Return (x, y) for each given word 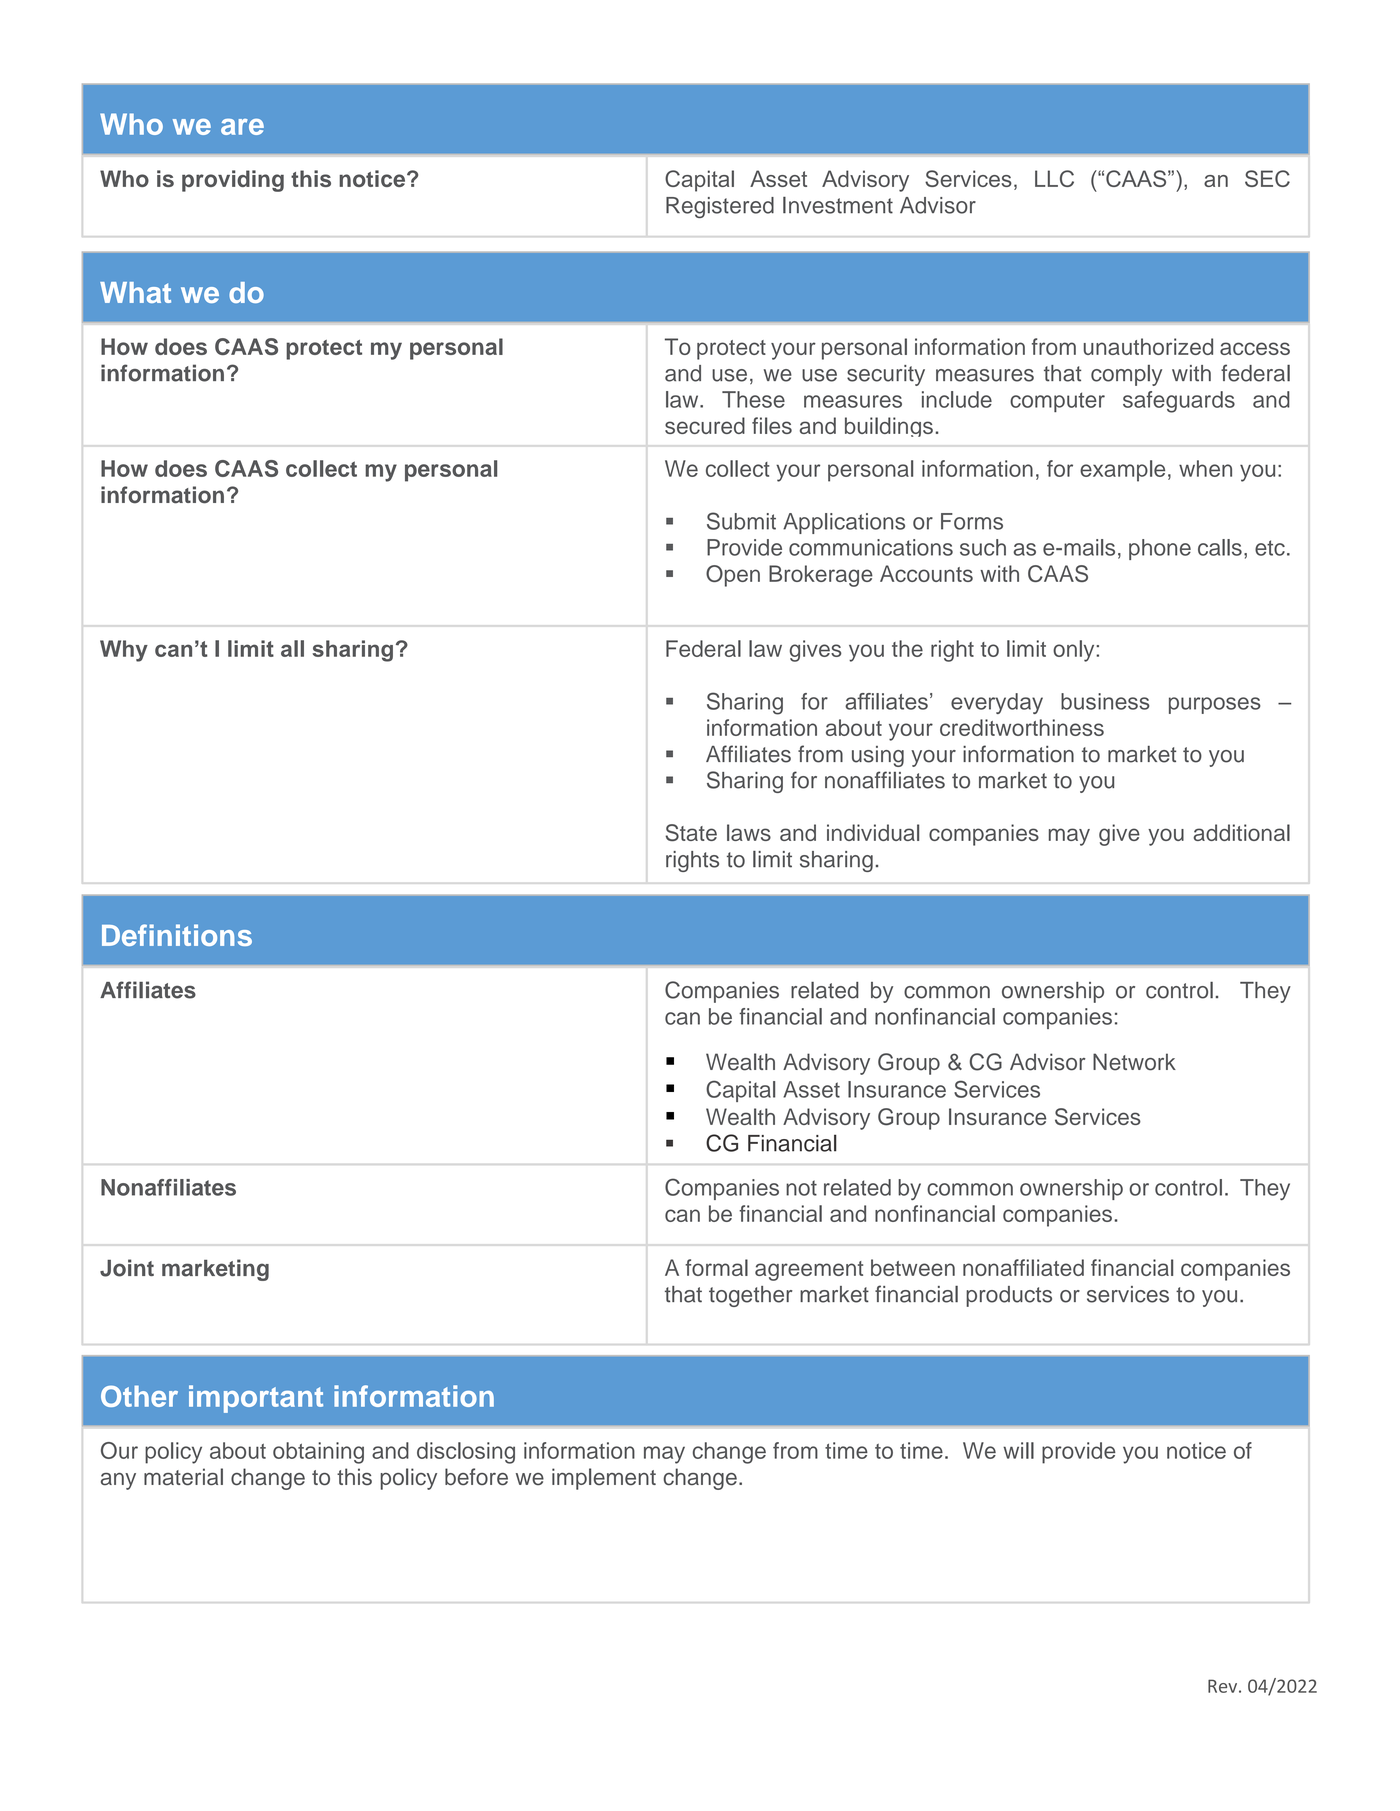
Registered (720, 207)
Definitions (177, 935)
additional (1241, 832)
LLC (1054, 178)
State (691, 832)
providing (233, 181)
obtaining (318, 1453)
